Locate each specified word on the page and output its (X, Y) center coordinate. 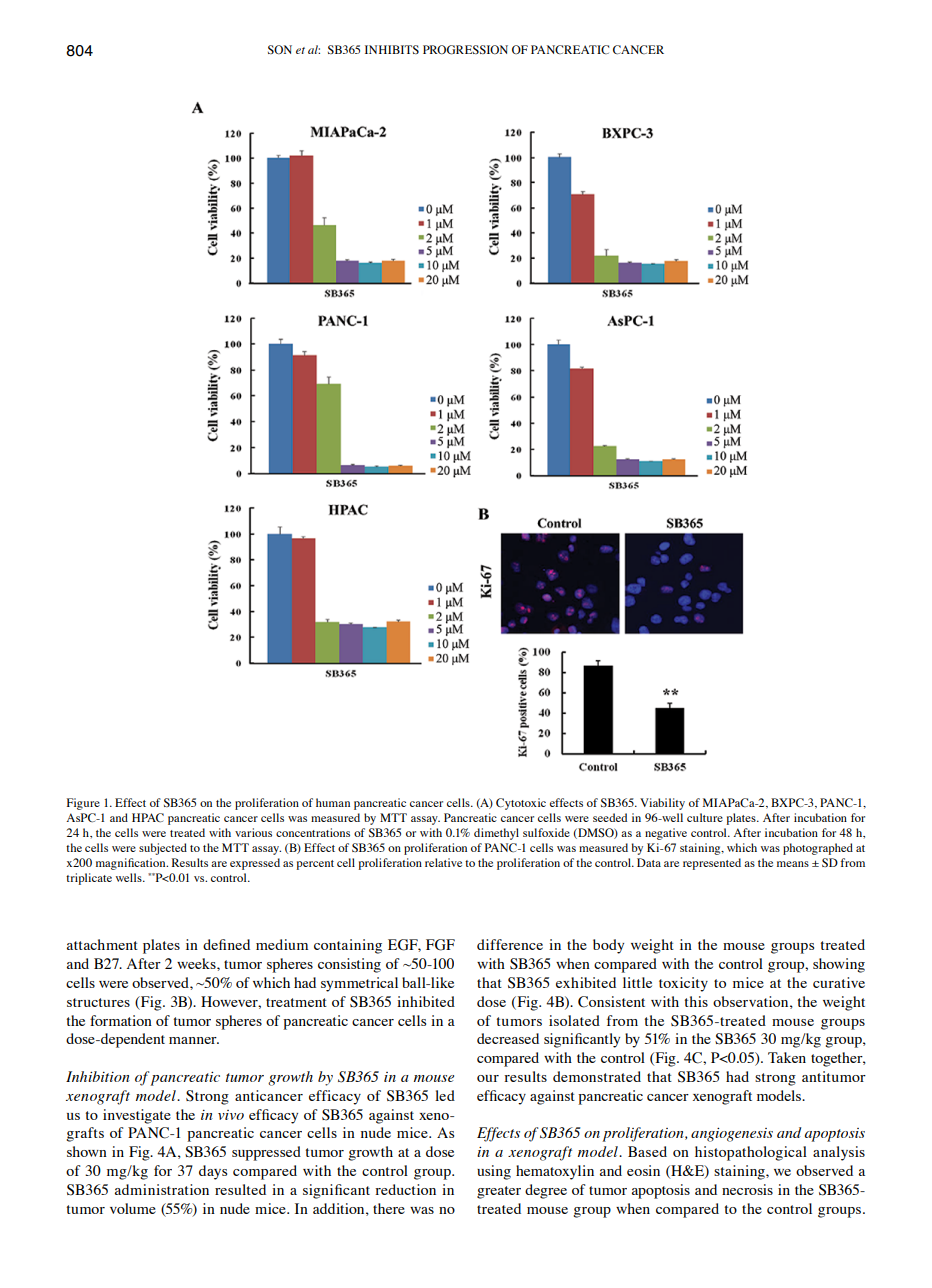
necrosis (747, 1189)
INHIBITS (392, 49)
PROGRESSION (465, 50)
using (494, 1172)
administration (162, 1189)
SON (280, 50)
